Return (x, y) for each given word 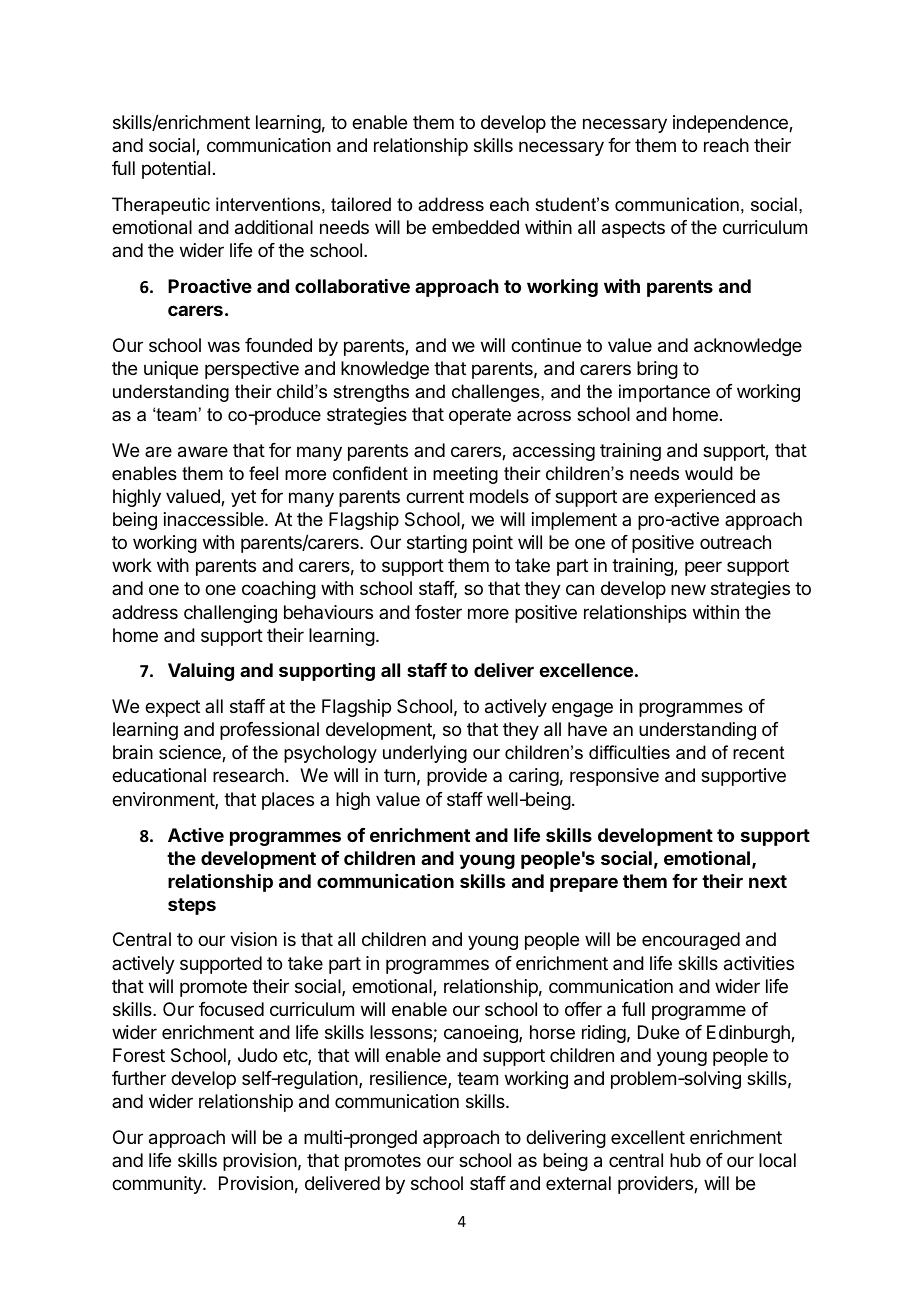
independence (731, 124)
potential (176, 170)
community (158, 1185)
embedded (475, 227)
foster (438, 612)
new (688, 589)
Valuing (201, 671)
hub (685, 1160)
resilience (409, 1079)
